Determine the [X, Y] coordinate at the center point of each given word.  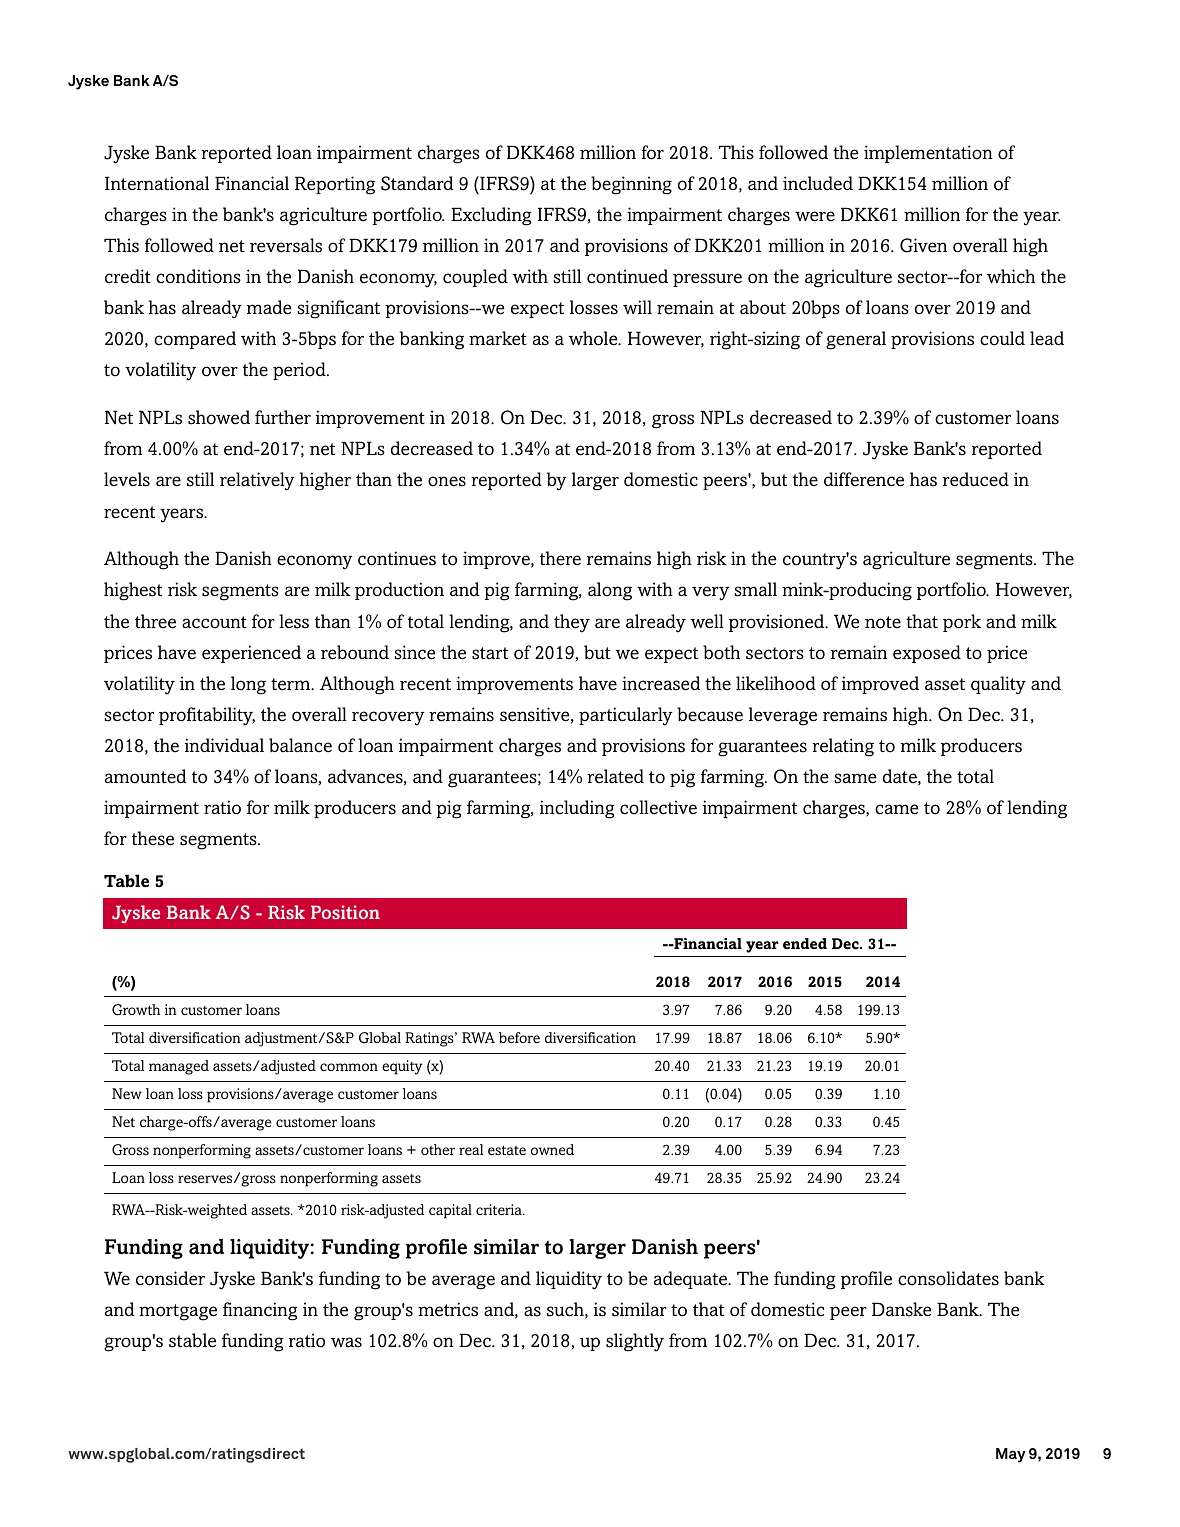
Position [345, 912]
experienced [251, 654]
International [157, 183]
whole [594, 338]
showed [219, 417]
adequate [692, 1280]
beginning [631, 185]
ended [805, 943]
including [577, 809]
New [127, 1093]
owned [552, 1149]
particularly [626, 716]
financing [260, 1311]
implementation [928, 154]
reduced [976, 479]
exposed [927, 654]
